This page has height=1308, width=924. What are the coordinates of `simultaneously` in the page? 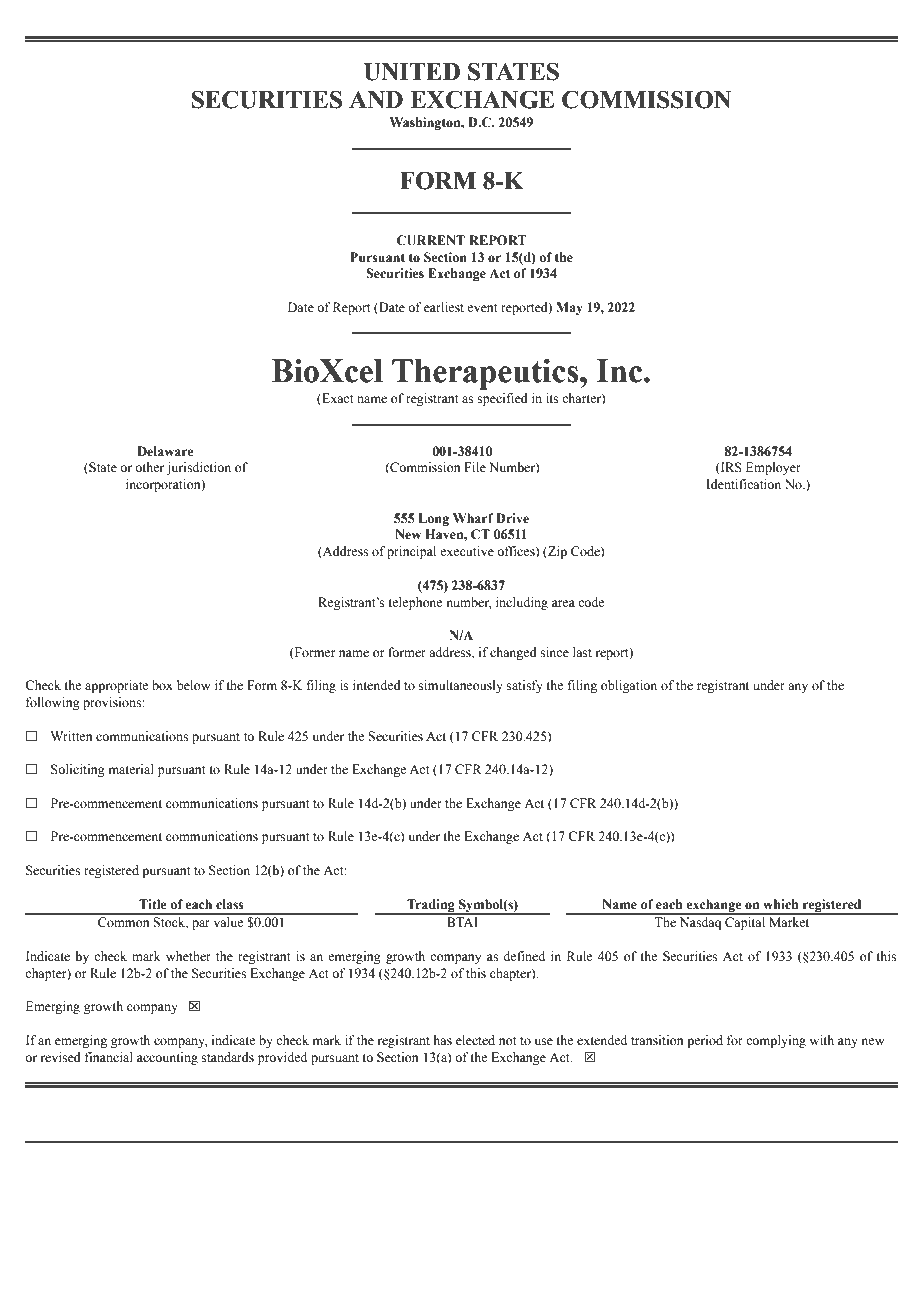 It's located at (461, 686).
